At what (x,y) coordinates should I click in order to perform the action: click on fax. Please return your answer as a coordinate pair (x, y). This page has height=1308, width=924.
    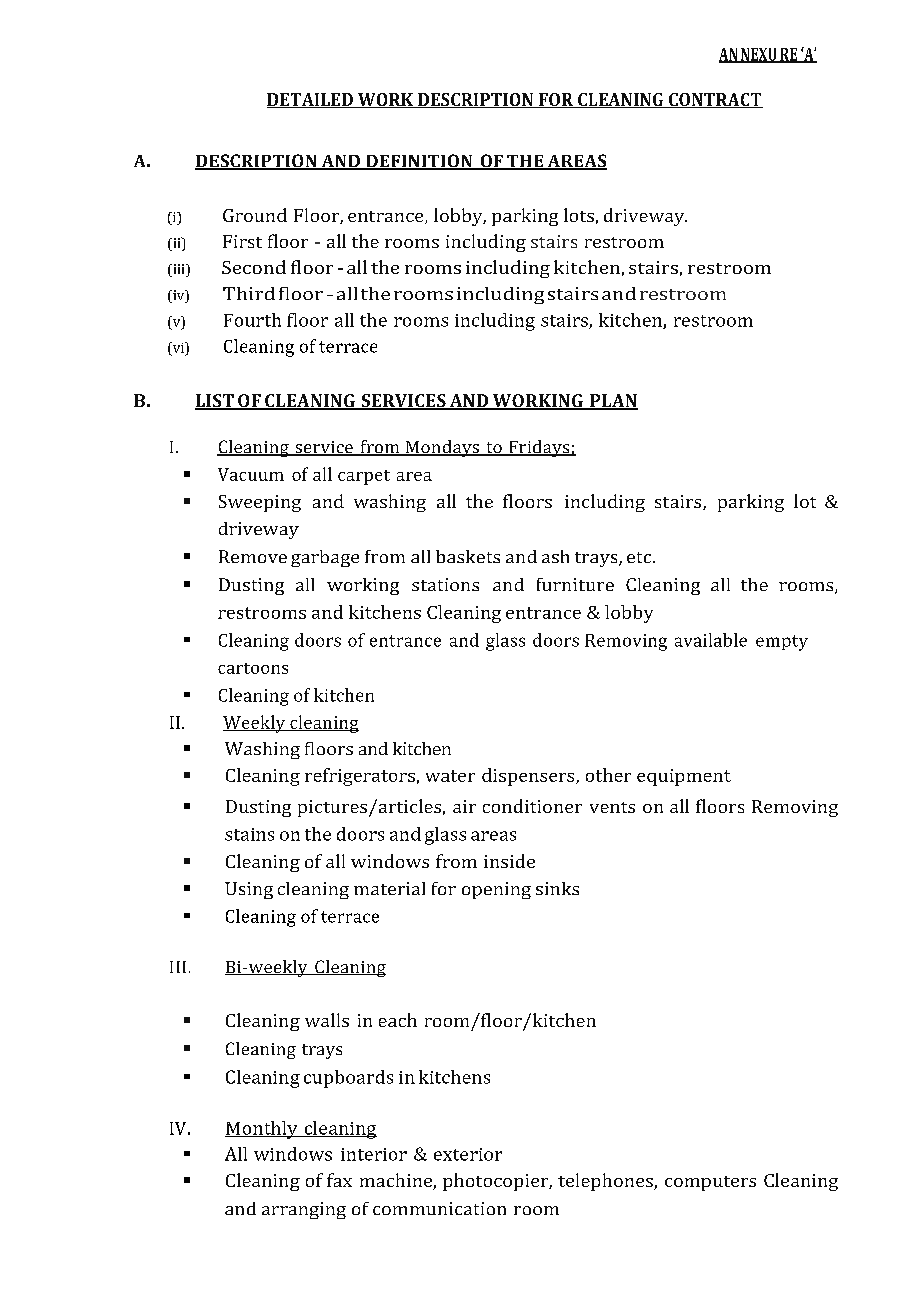
    Looking at the image, I should click on (339, 1180).
